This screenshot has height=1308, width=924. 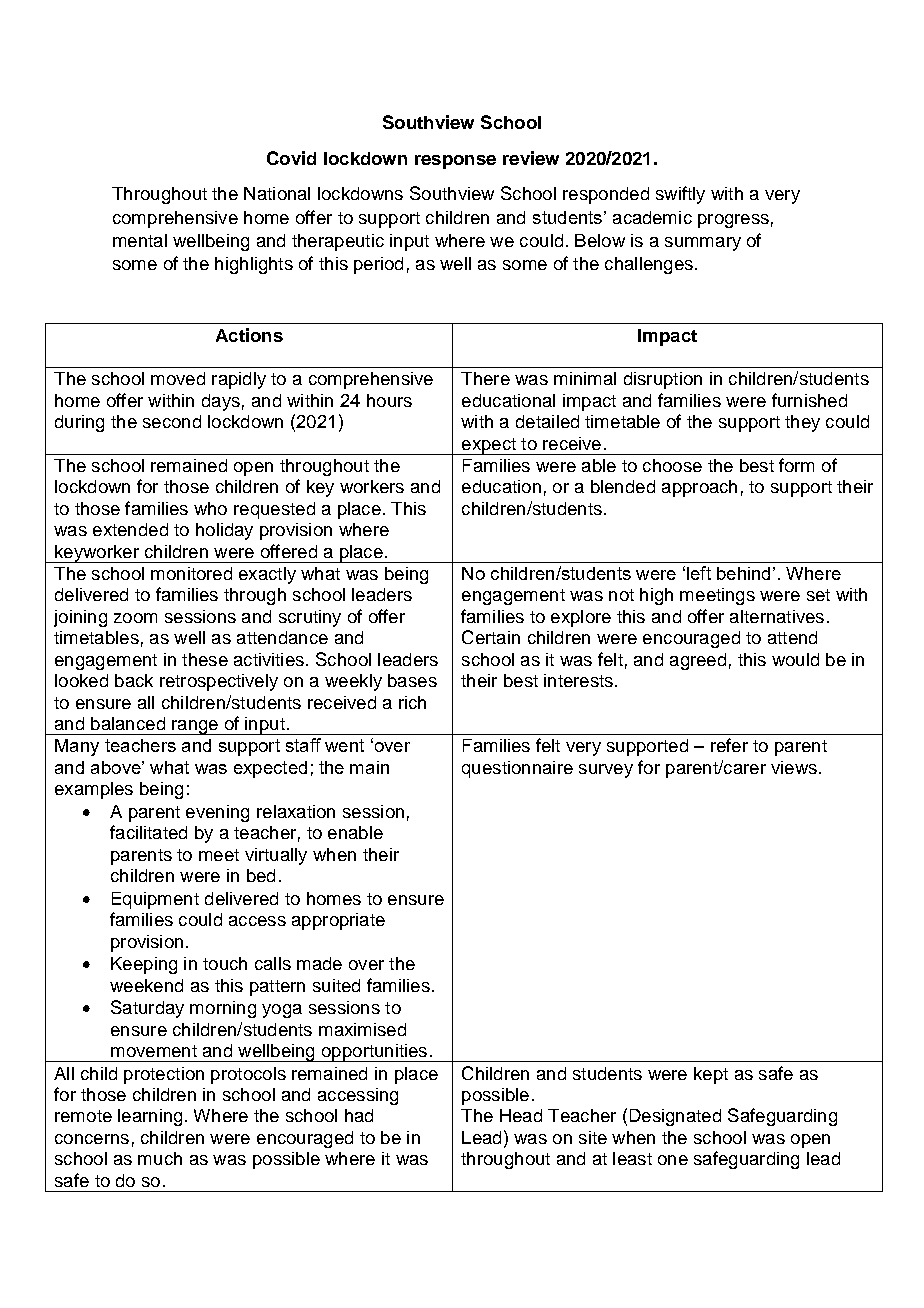 What do you see at coordinates (455, 162) in the screenshot?
I see `response` at bounding box center [455, 162].
